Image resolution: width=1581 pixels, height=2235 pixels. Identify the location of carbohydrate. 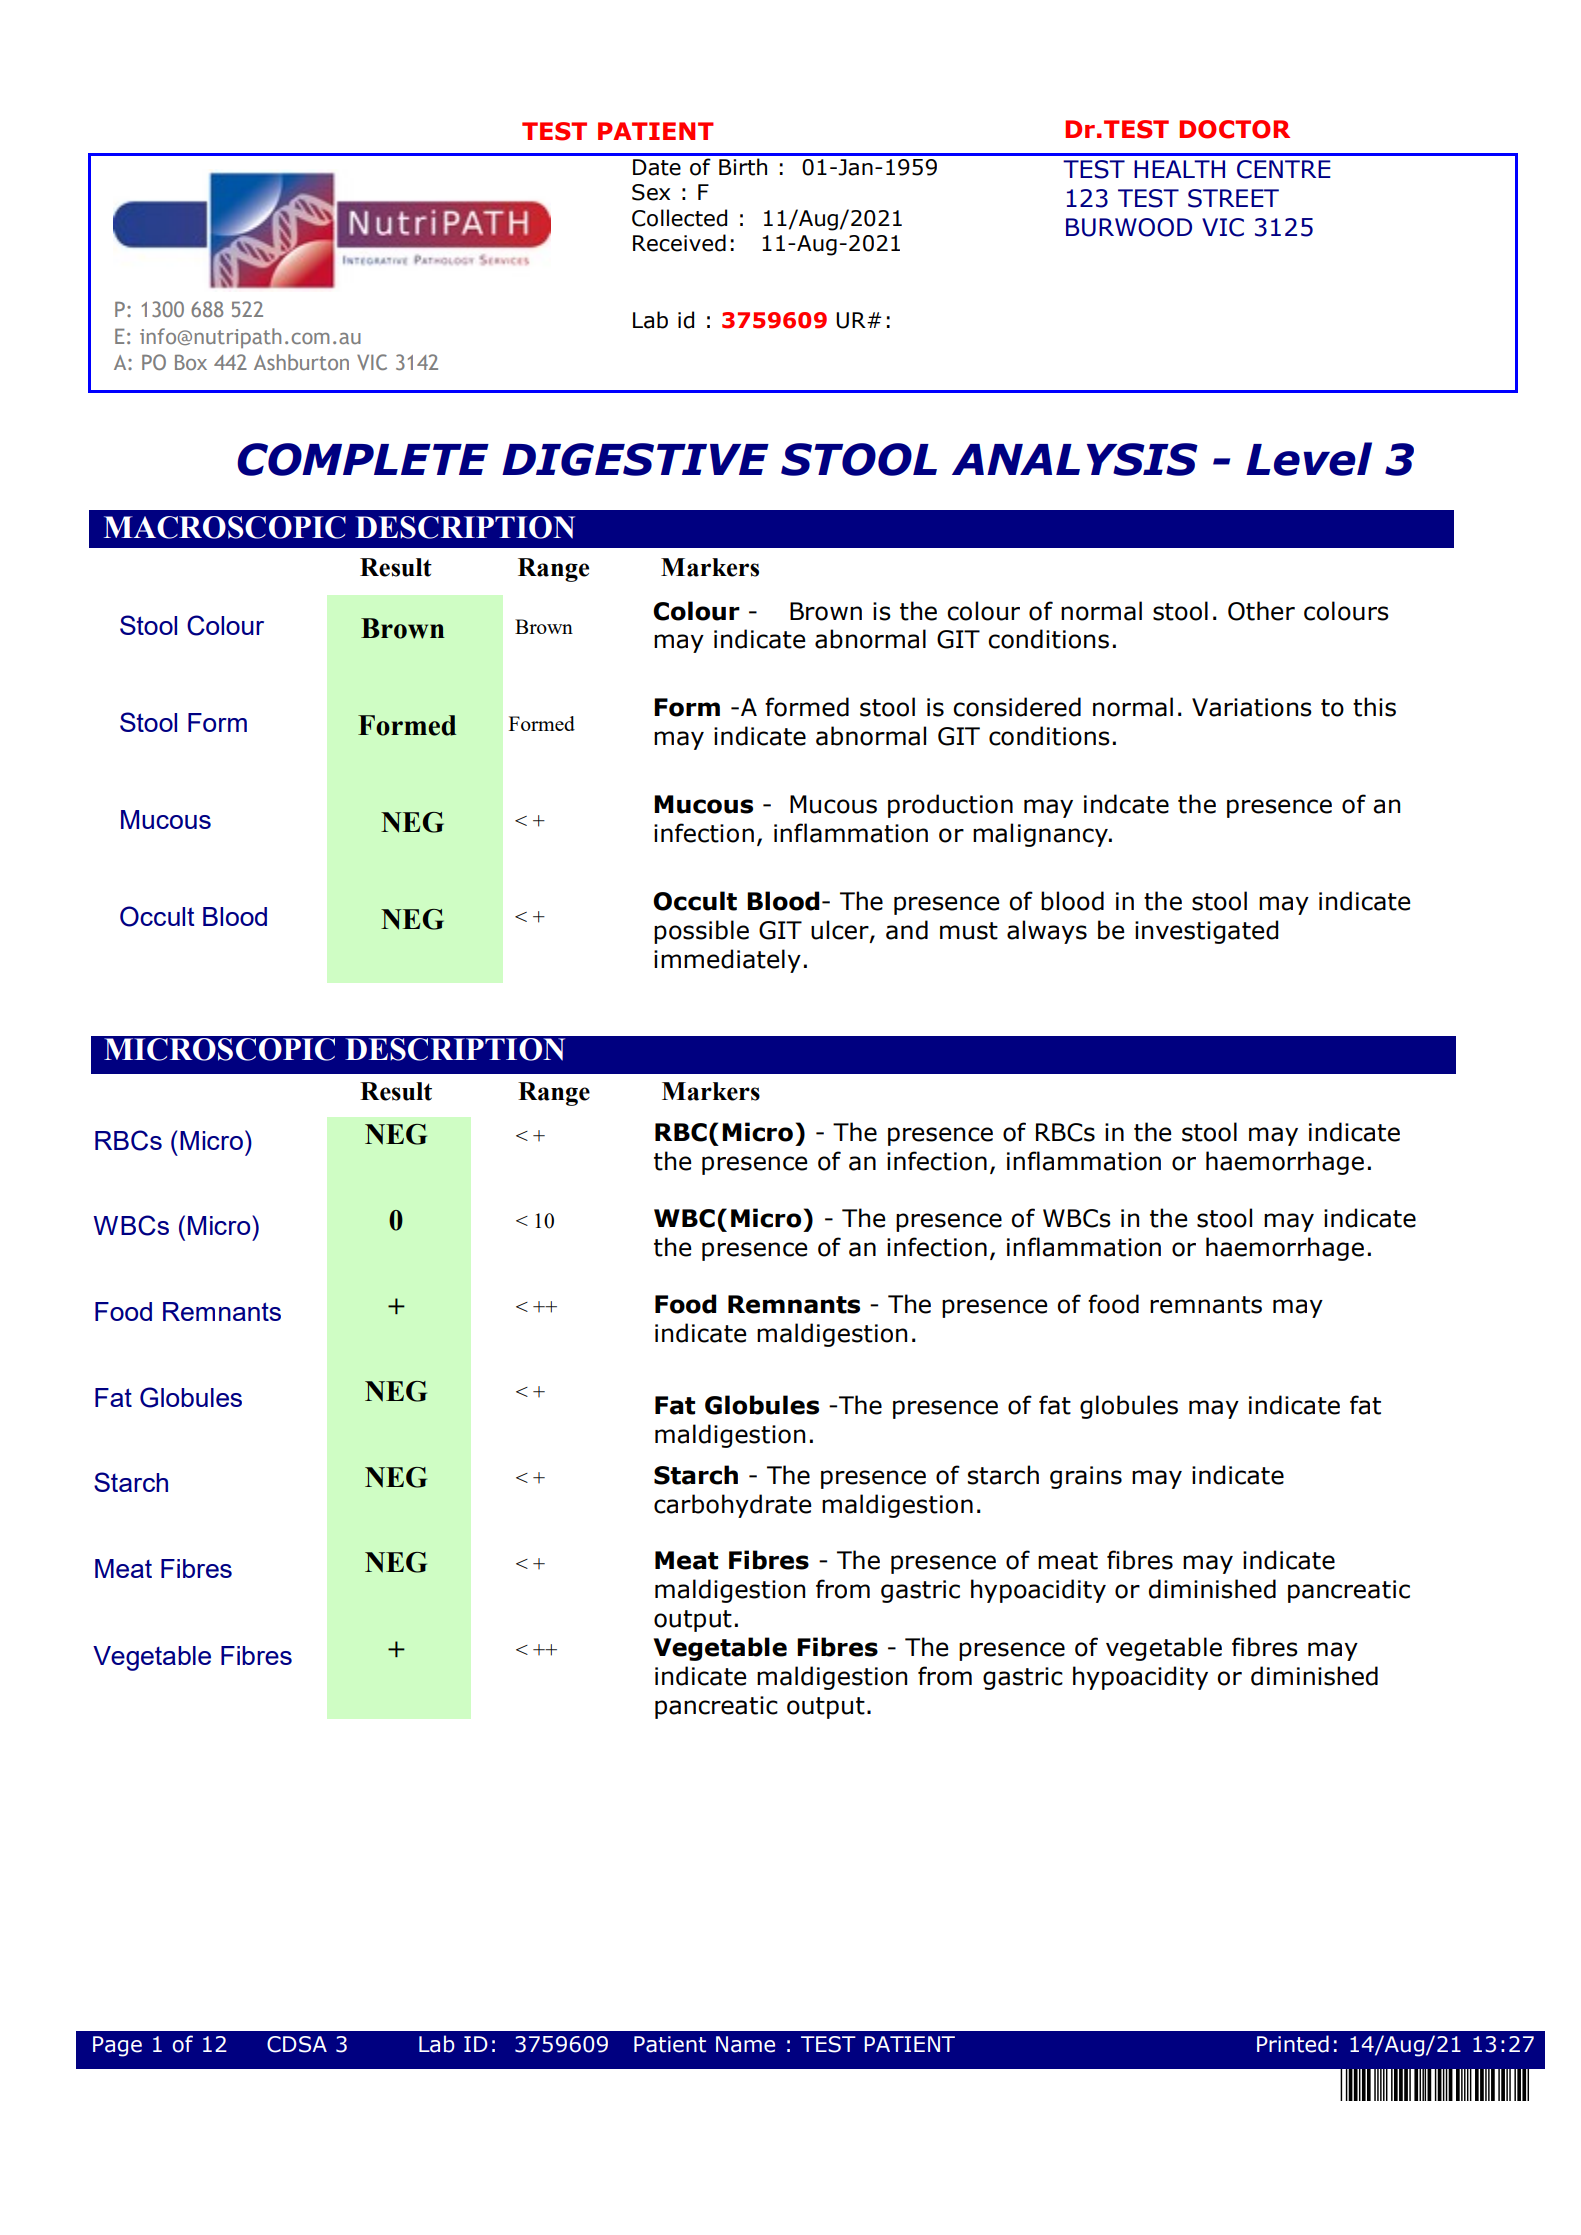
(733, 1506).
